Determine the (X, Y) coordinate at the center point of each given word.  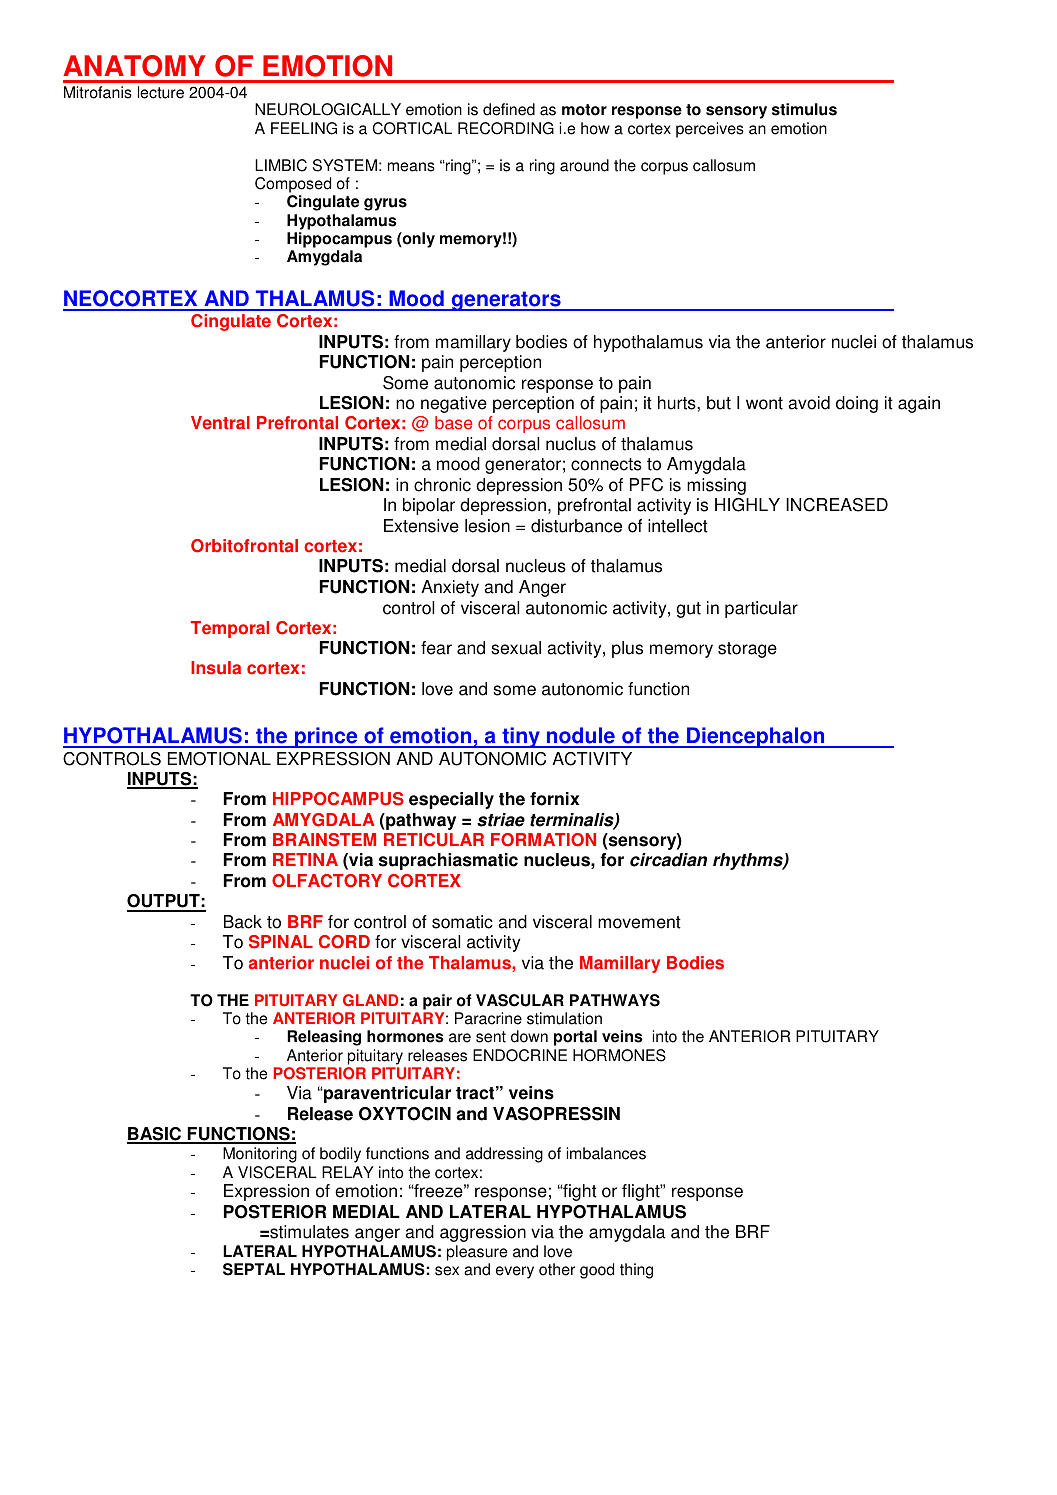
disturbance (576, 526)
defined (509, 109)
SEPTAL (254, 1269)
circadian (668, 860)
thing (636, 1271)
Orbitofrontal (244, 546)
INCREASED (837, 505)
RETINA (305, 859)
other (557, 1269)
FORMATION (543, 840)
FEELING (304, 128)
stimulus (804, 109)
